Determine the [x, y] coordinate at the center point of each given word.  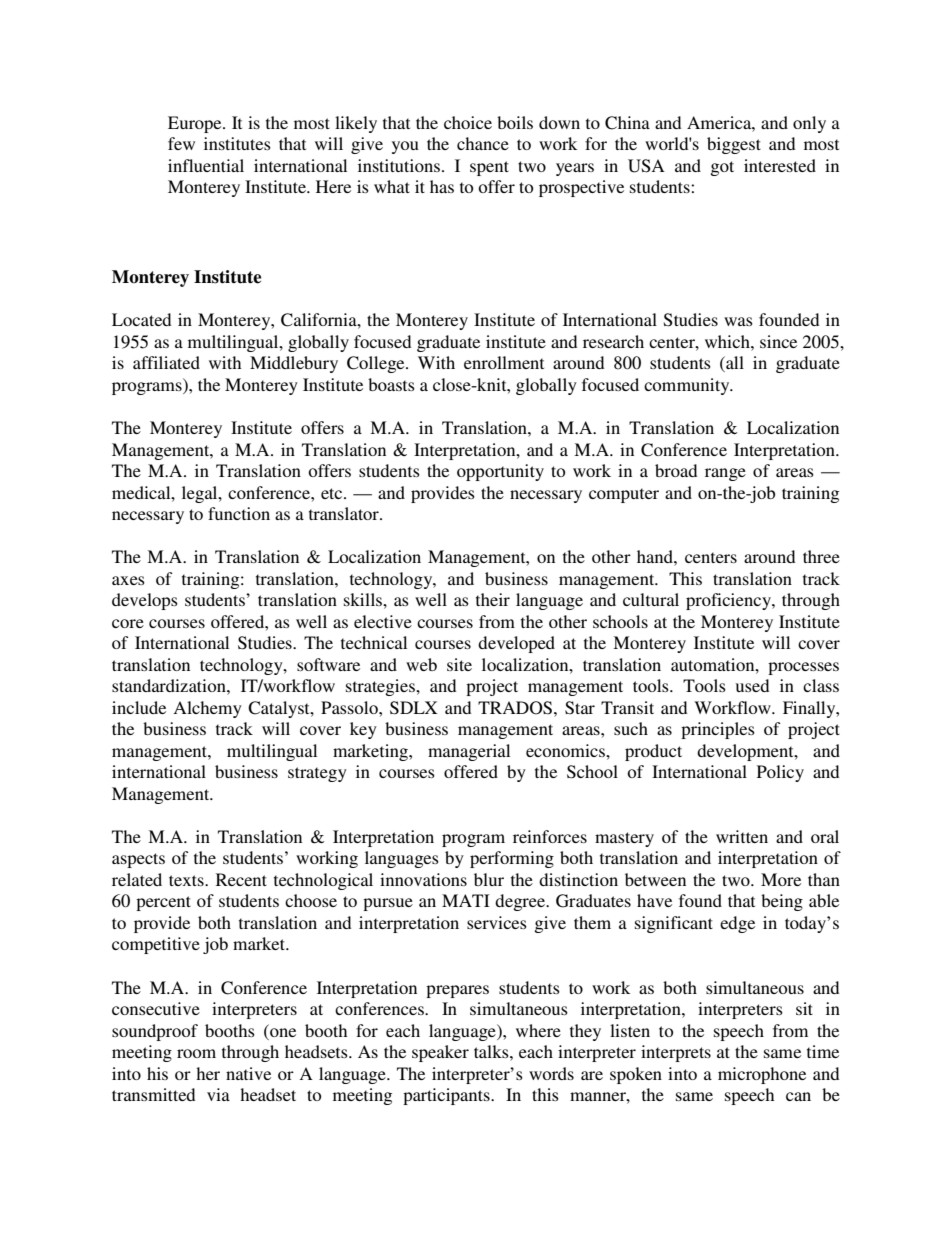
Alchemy [207, 709]
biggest [734, 145]
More [781, 879]
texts [187, 880]
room [196, 1053]
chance [483, 143]
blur [489, 879]
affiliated [166, 362]
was [738, 321]
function [239, 513]
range [725, 474]
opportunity [500, 472]
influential [206, 165]
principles [718, 730]
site [459, 664]
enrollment [504, 362]
